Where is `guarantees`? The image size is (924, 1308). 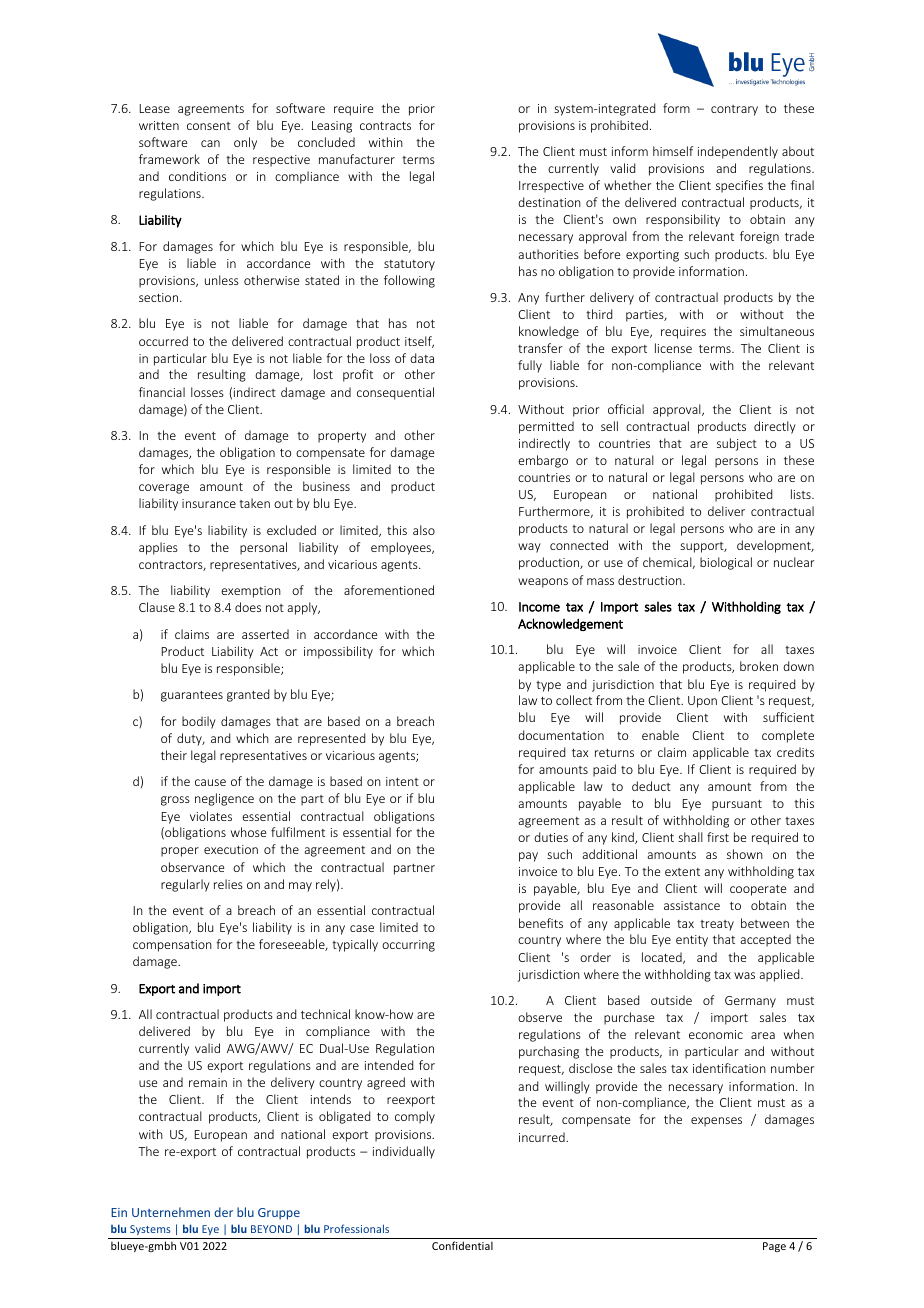 guarantees is located at coordinates (192, 696).
